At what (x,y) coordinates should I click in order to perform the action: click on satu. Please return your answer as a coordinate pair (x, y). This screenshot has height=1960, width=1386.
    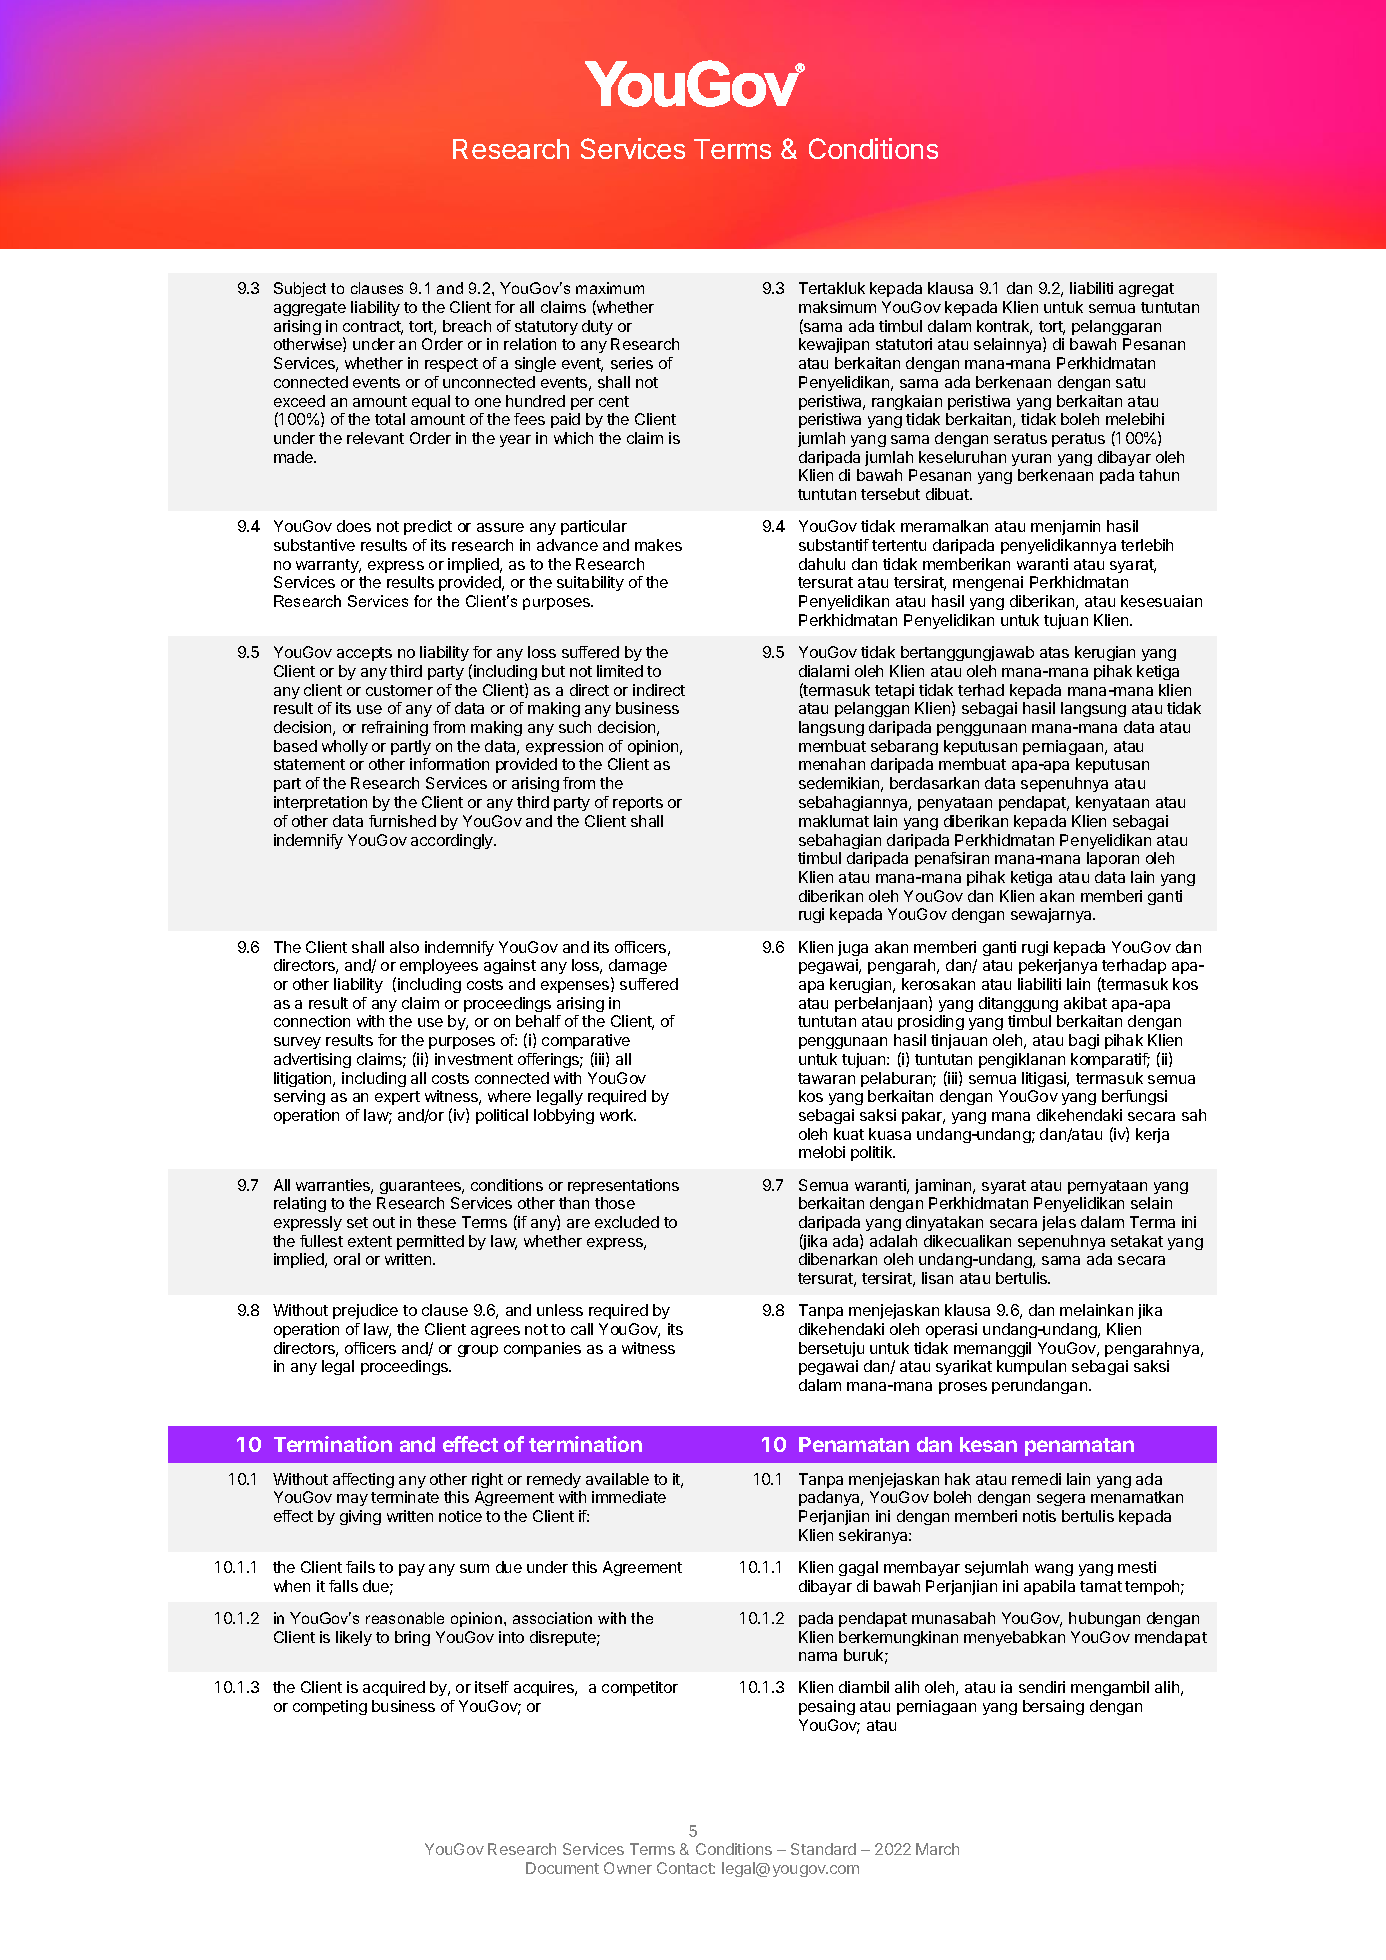
    Looking at the image, I should click on (1130, 382).
